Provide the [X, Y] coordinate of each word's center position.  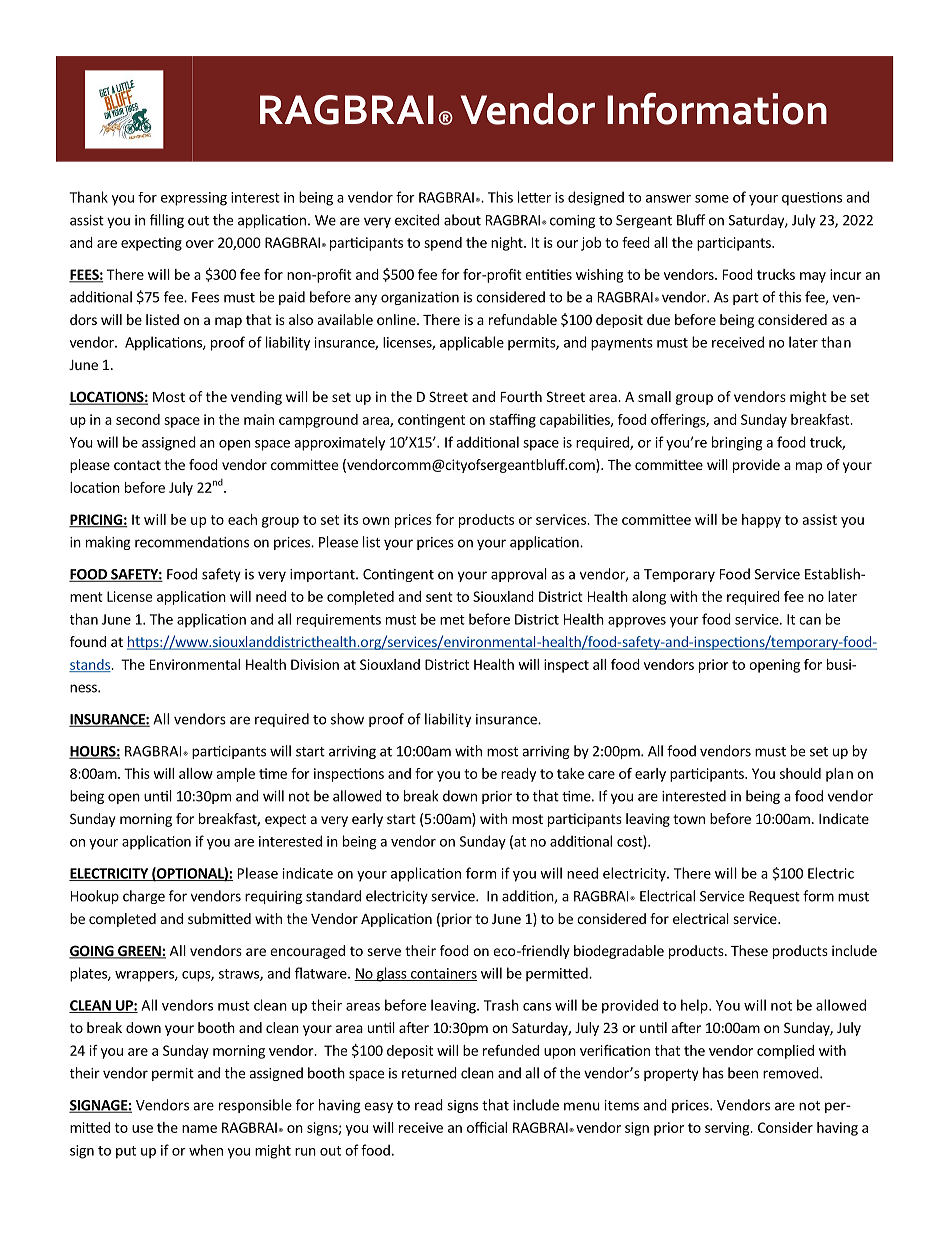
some [712, 199]
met [452, 620]
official [487, 1127]
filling [167, 221]
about [462, 220]
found [88, 641]
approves [637, 622]
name [199, 1129]
